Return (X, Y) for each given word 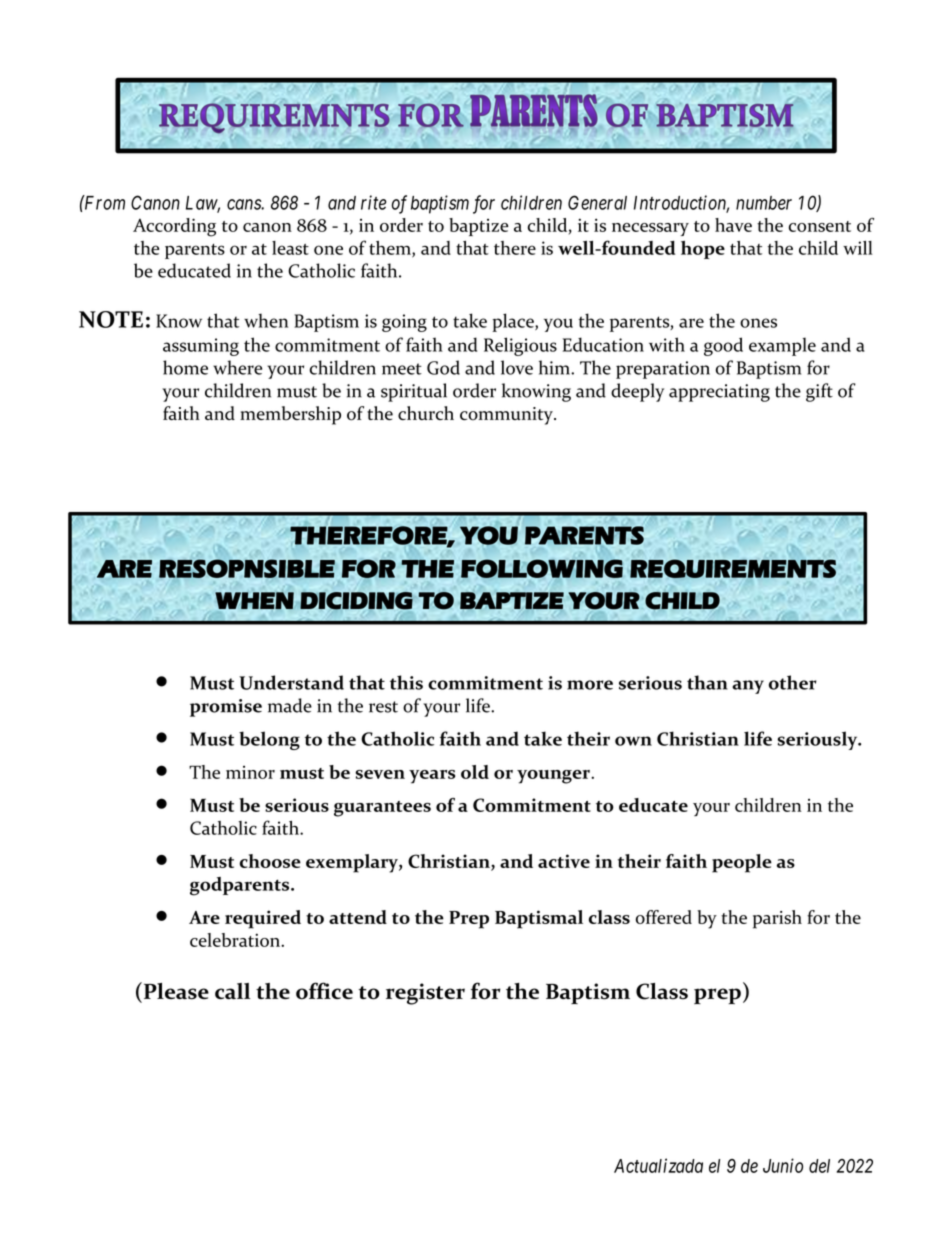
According (174, 227)
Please (175, 991)
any (748, 687)
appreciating (719, 393)
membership (290, 415)
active (564, 861)
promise (226, 708)
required (263, 919)
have (733, 225)
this (406, 682)
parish (777, 919)
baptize (479, 227)
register (425, 994)
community (507, 416)
